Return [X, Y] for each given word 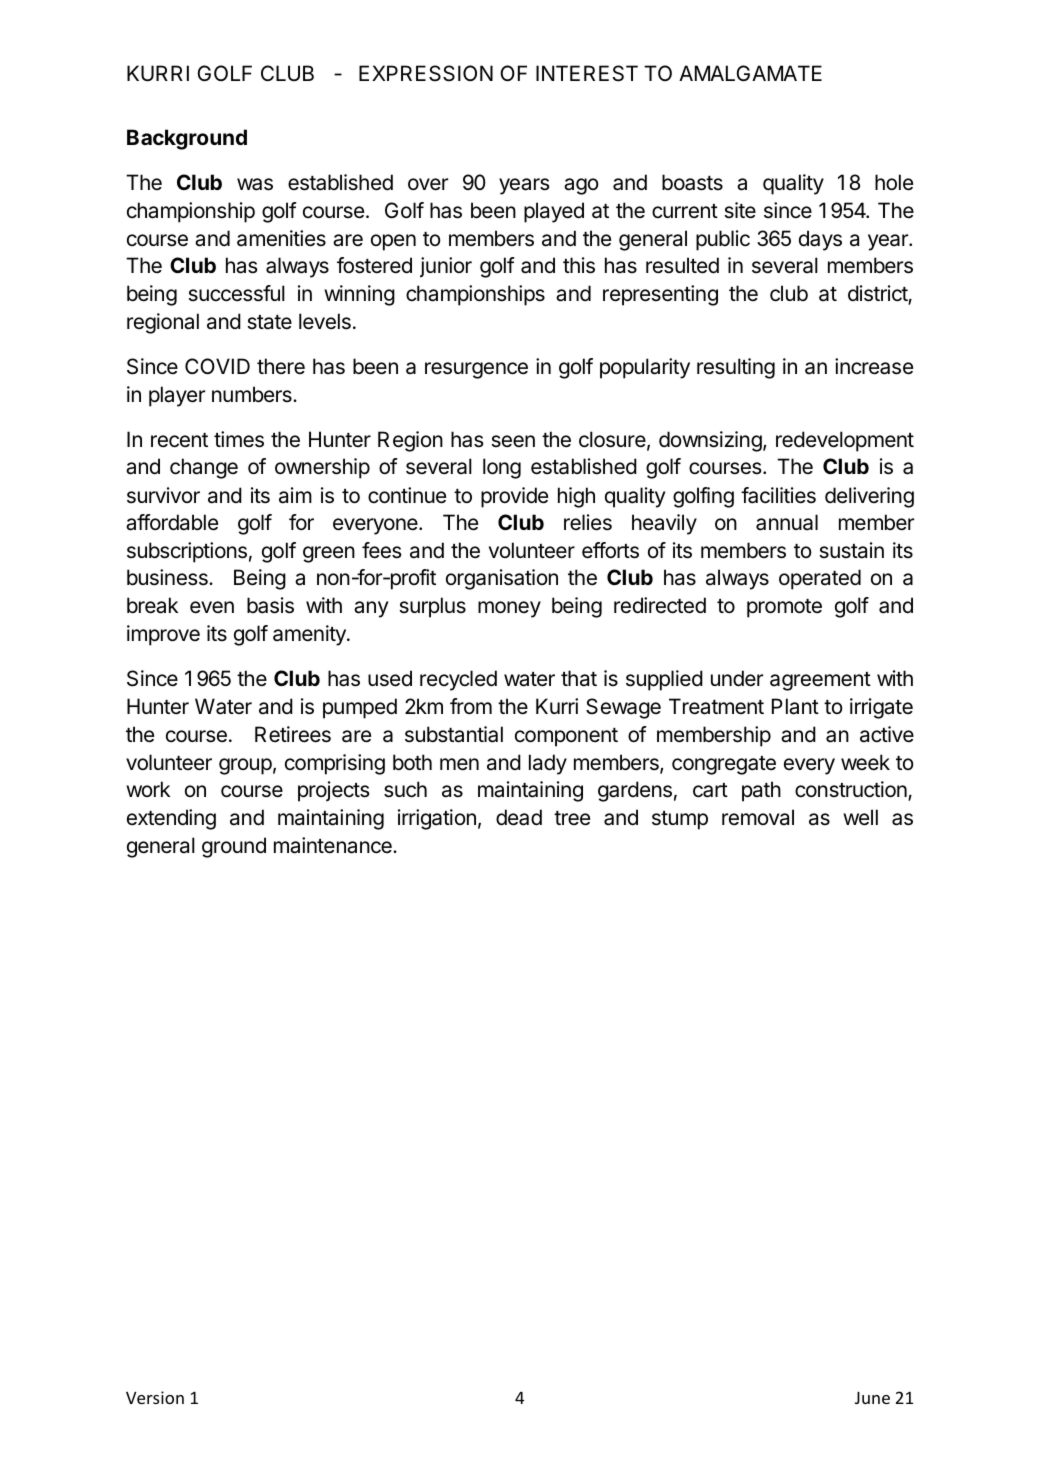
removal [758, 817]
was [255, 184]
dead [519, 817]
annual [787, 522]
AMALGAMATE [750, 73]
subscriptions [187, 552]
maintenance [334, 845]
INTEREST [587, 73]
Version [155, 1397]
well [860, 817]
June [872, 1398]
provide [514, 497]
